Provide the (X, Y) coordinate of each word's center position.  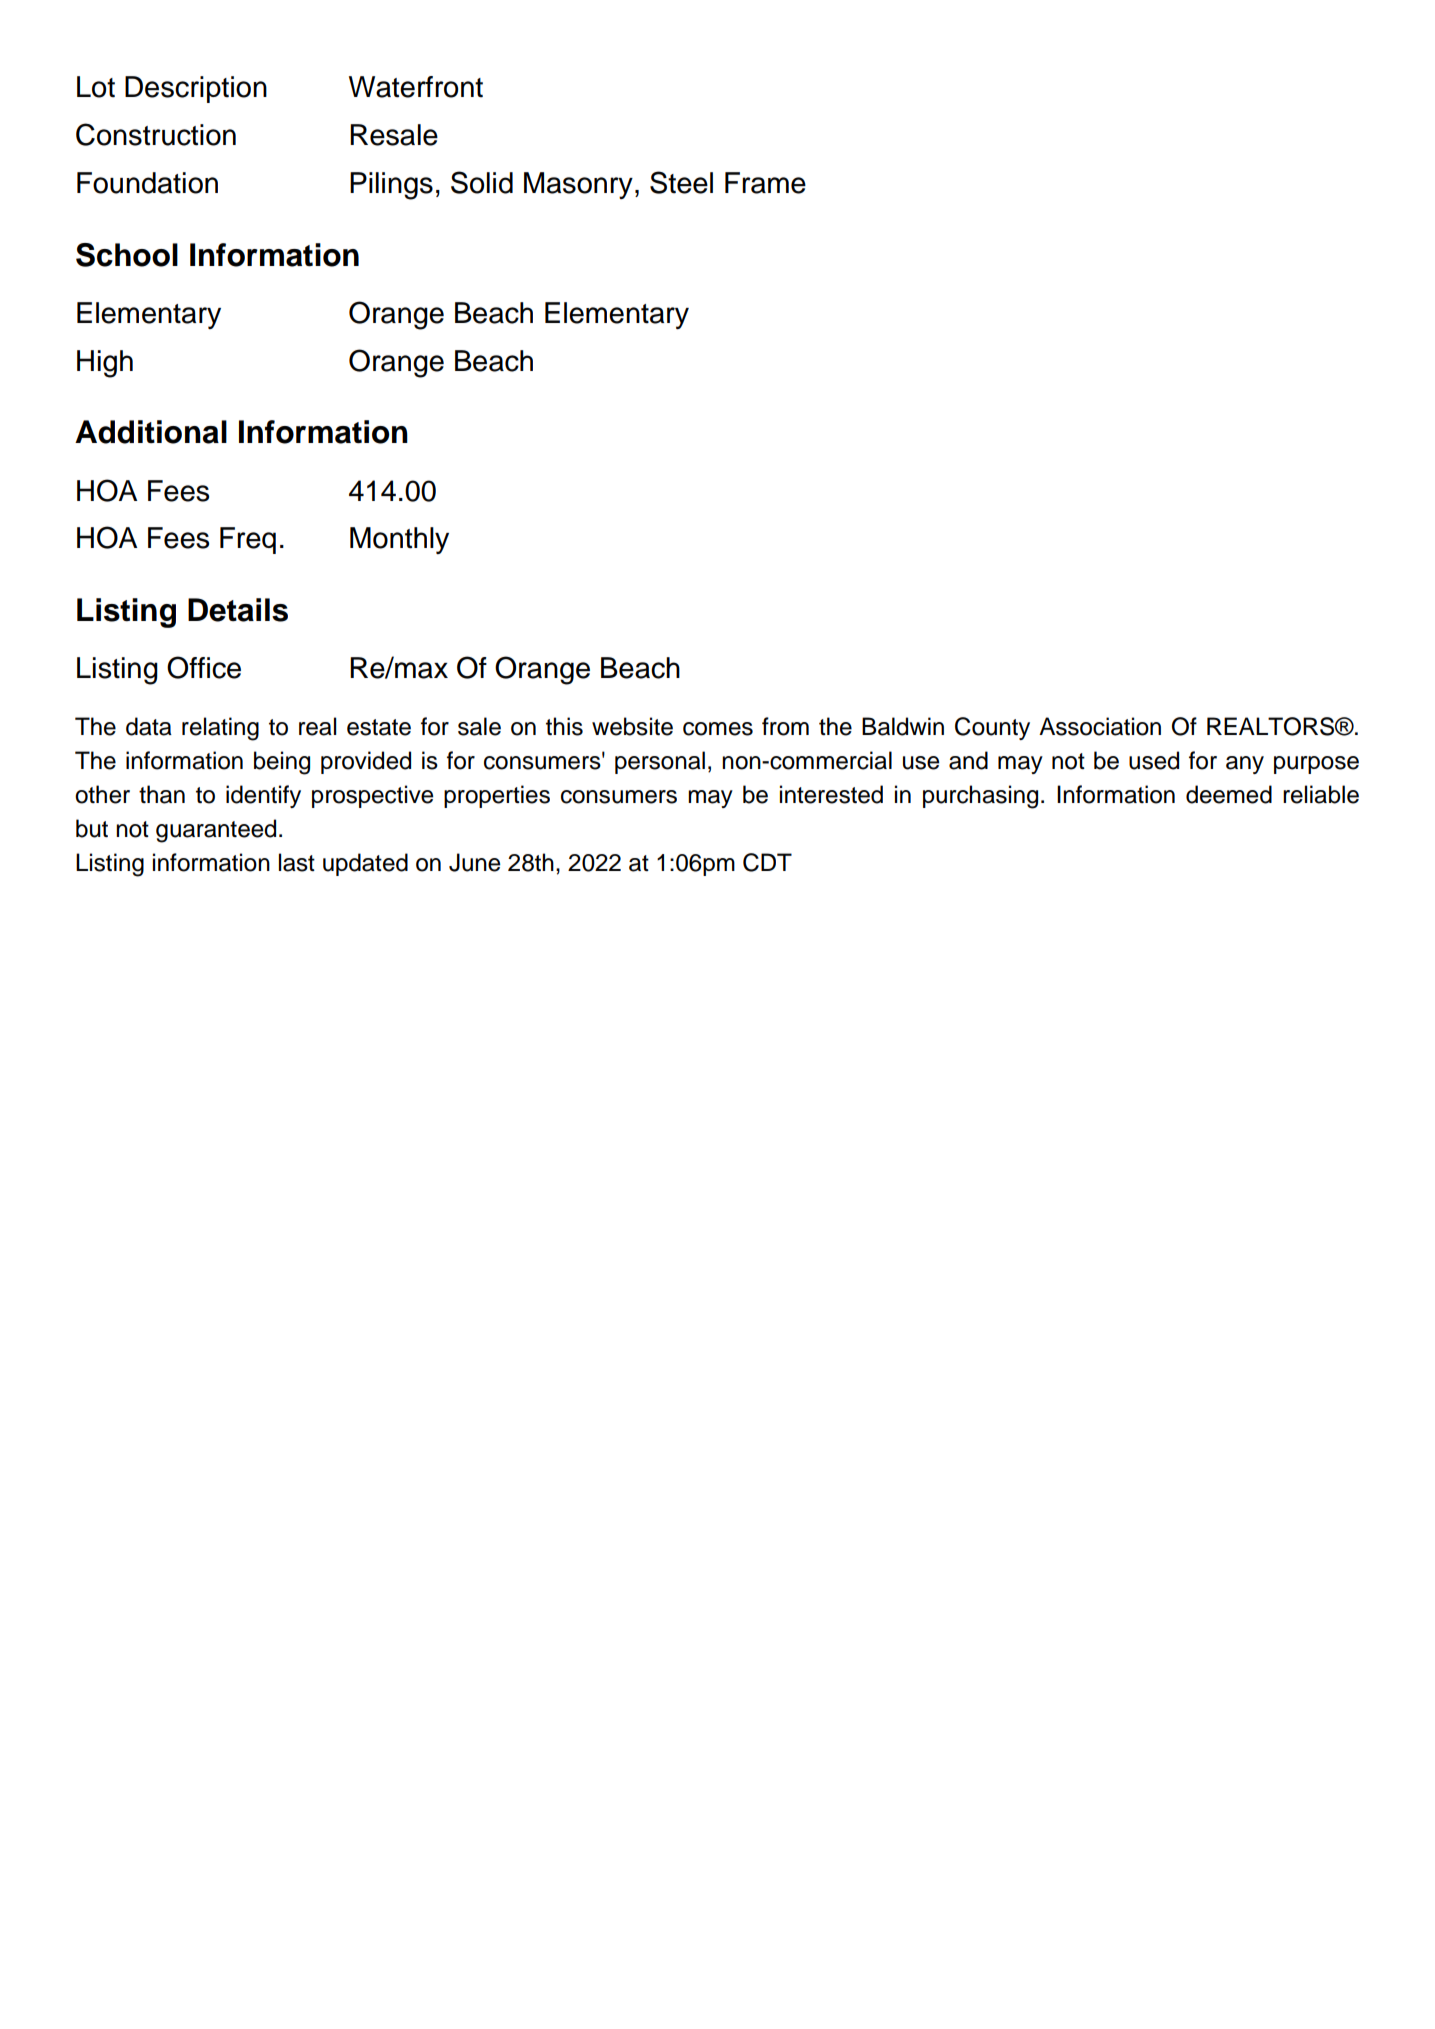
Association (1100, 726)
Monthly (399, 540)
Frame (765, 183)
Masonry (578, 185)
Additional (151, 432)
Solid (482, 182)
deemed (1229, 794)
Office (204, 667)
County (992, 728)
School (127, 255)
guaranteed (216, 831)
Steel (681, 182)
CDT (767, 862)
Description (196, 89)
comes (718, 729)
